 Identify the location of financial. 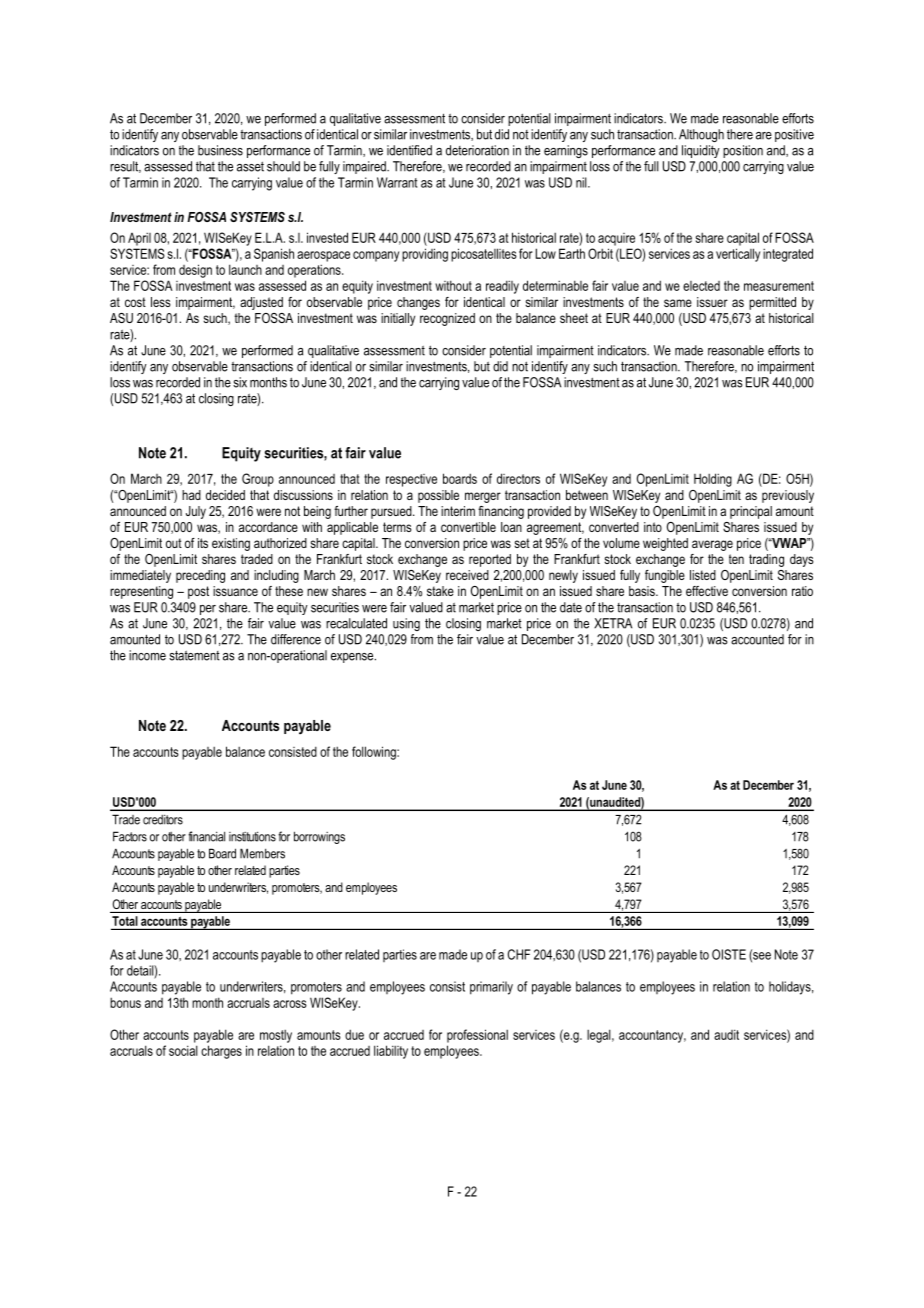
(206, 836).
